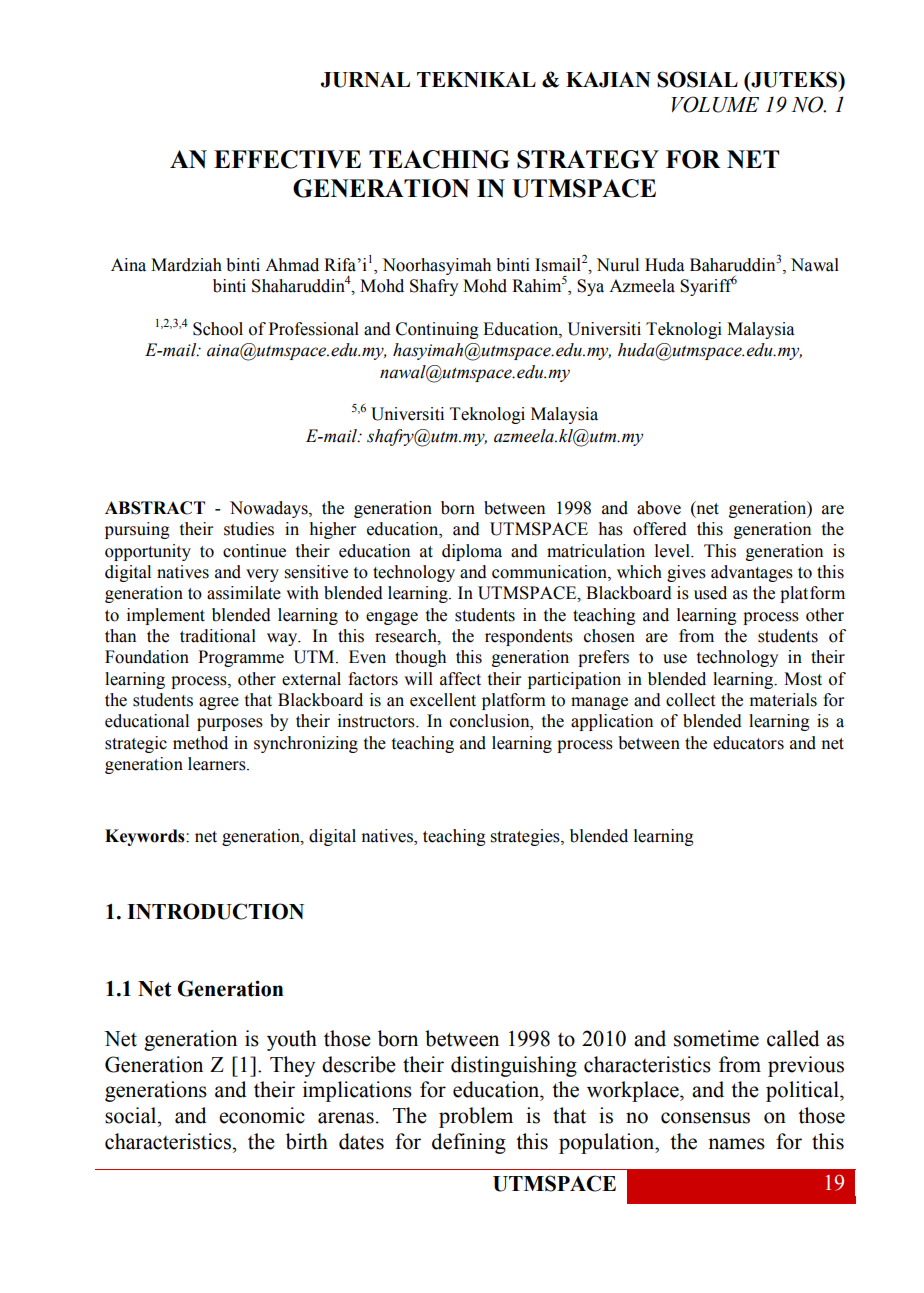 This document has width=924, height=1293. Describe the element at coordinates (705, 1118) in the document. I see `consensus` at that location.
